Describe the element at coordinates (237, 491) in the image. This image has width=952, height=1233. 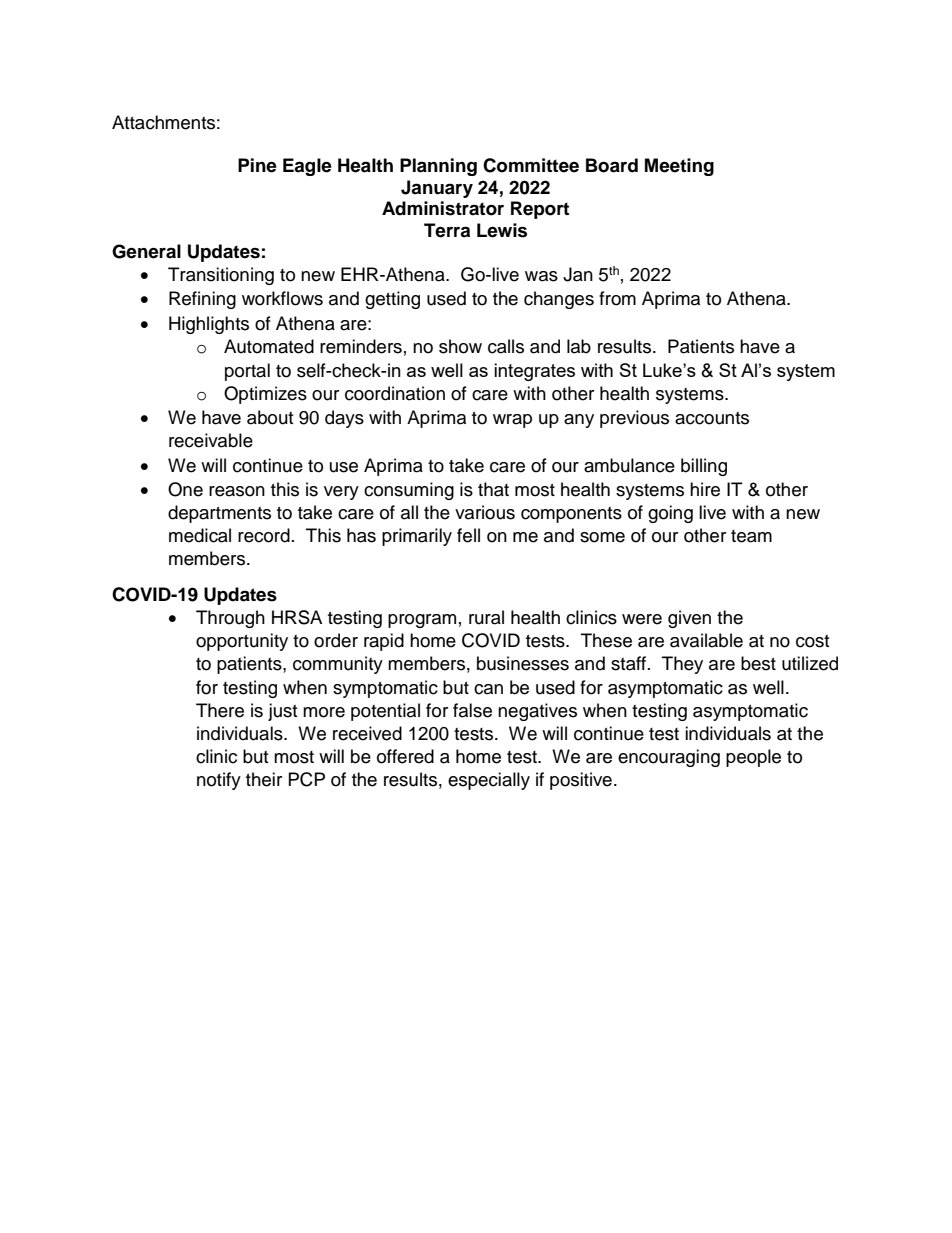
I see `reason` at that location.
